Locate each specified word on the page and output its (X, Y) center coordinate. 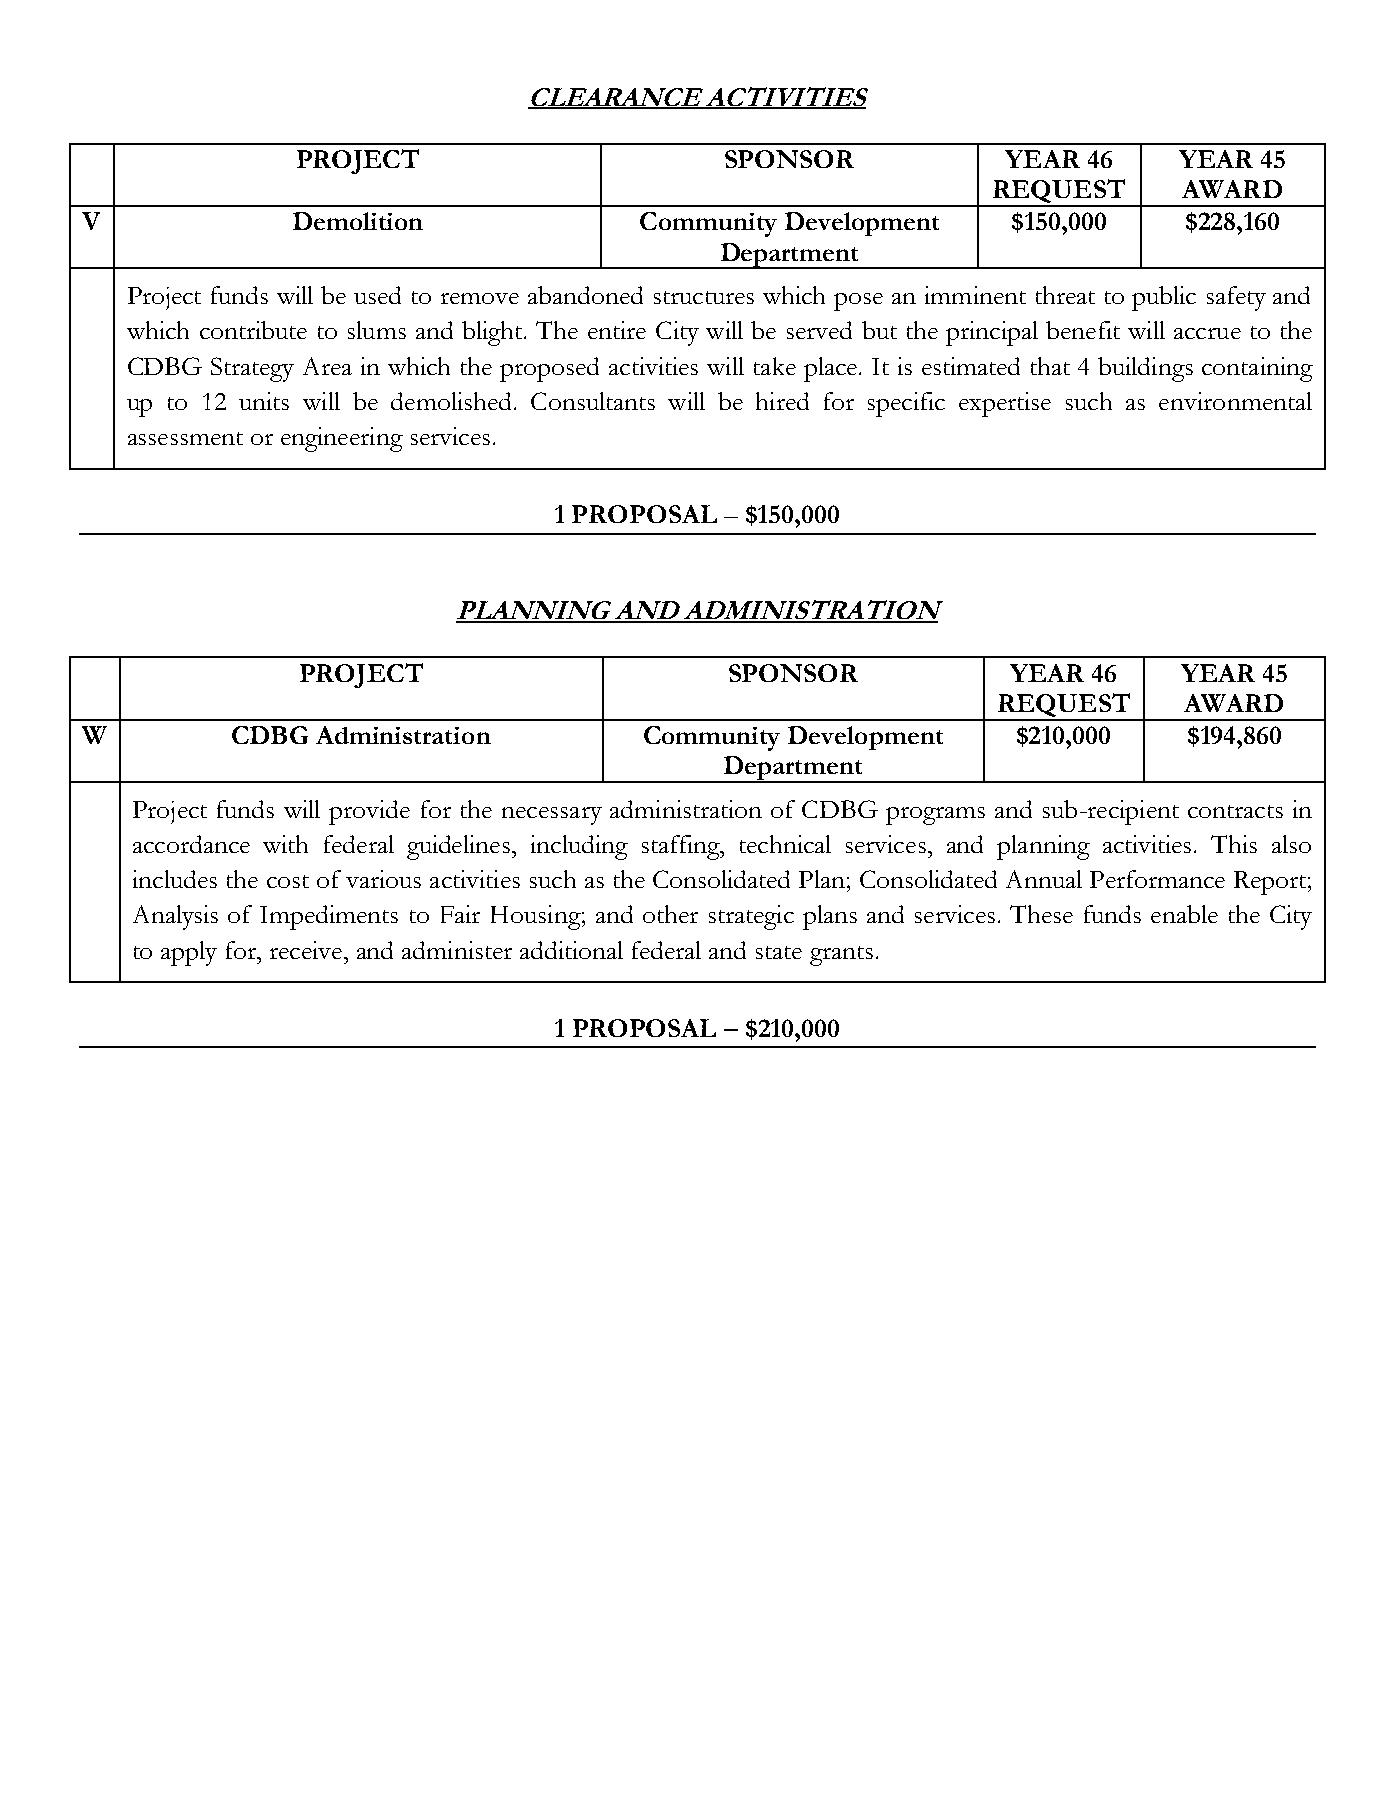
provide (369, 812)
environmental (1235, 401)
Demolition (358, 221)
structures (704, 297)
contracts (1235, 811)
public (1164, 298)
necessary (552, 816)
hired (782, 401)
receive (307, 950)
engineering (342, 439)
